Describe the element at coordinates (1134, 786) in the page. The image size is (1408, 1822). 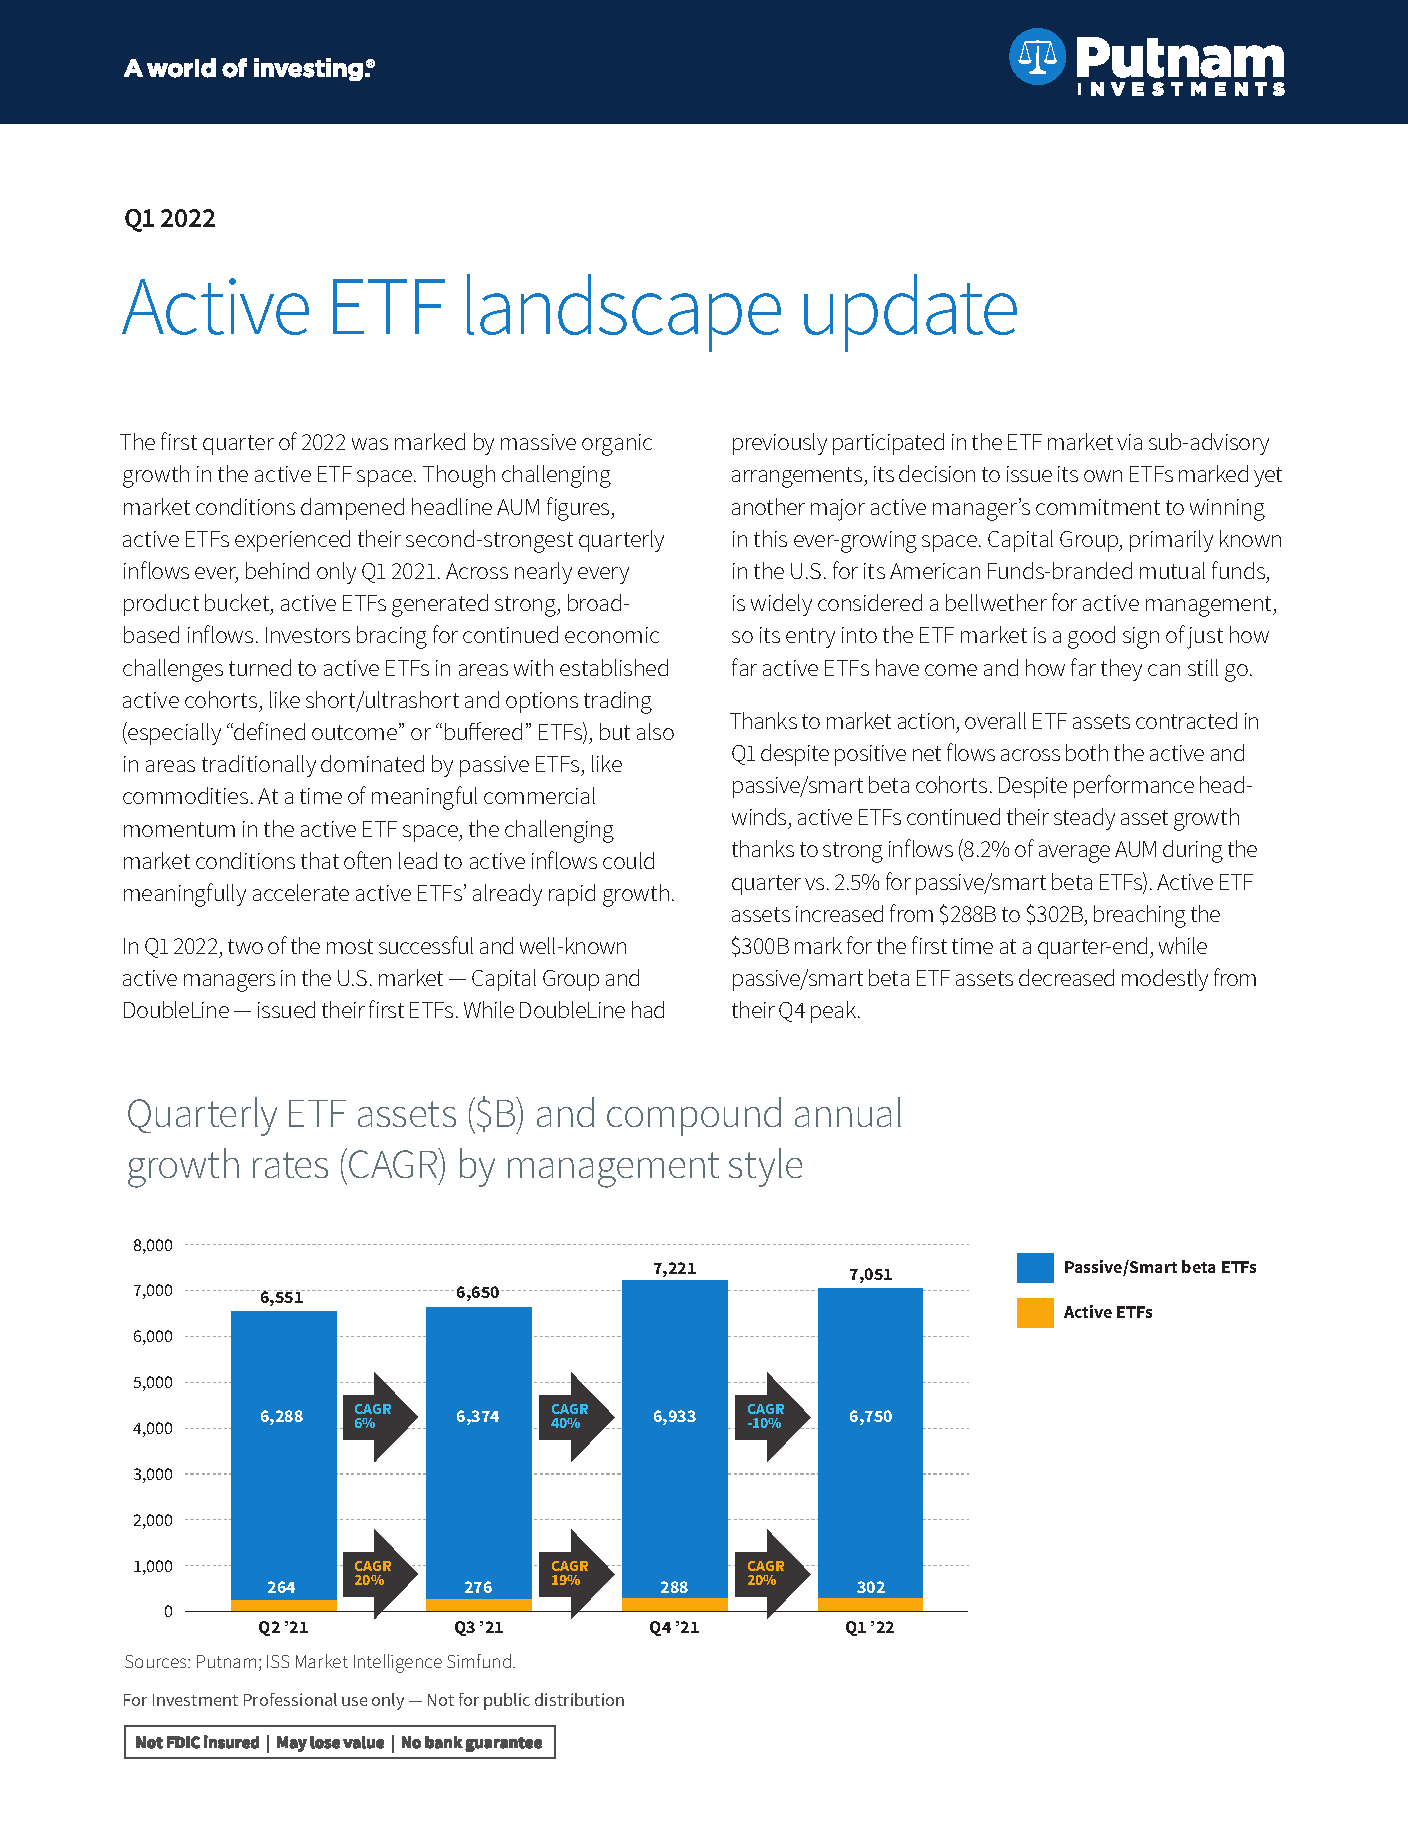
I see `performance` at that location.
